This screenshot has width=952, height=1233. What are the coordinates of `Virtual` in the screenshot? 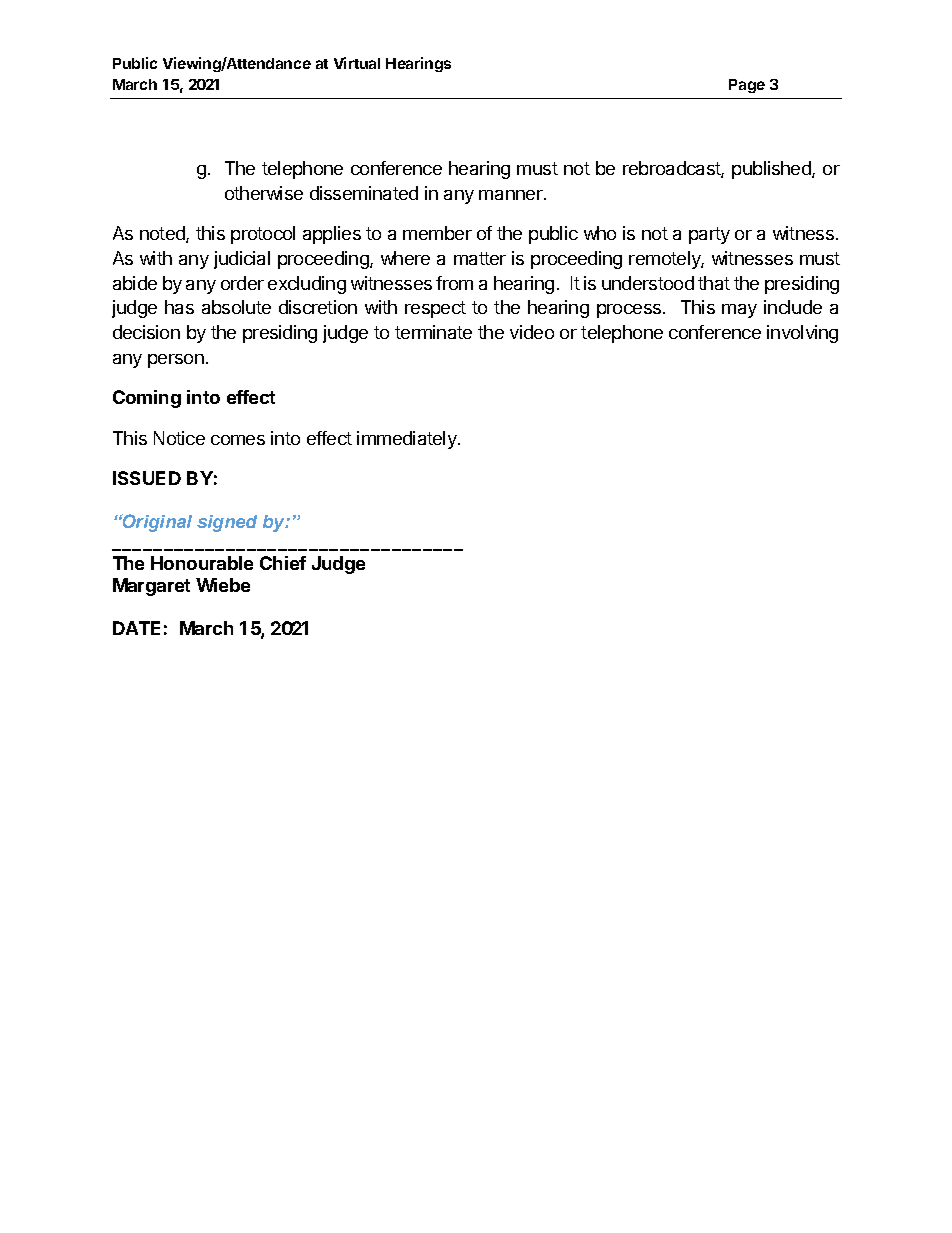 It's located at (357, 63).
